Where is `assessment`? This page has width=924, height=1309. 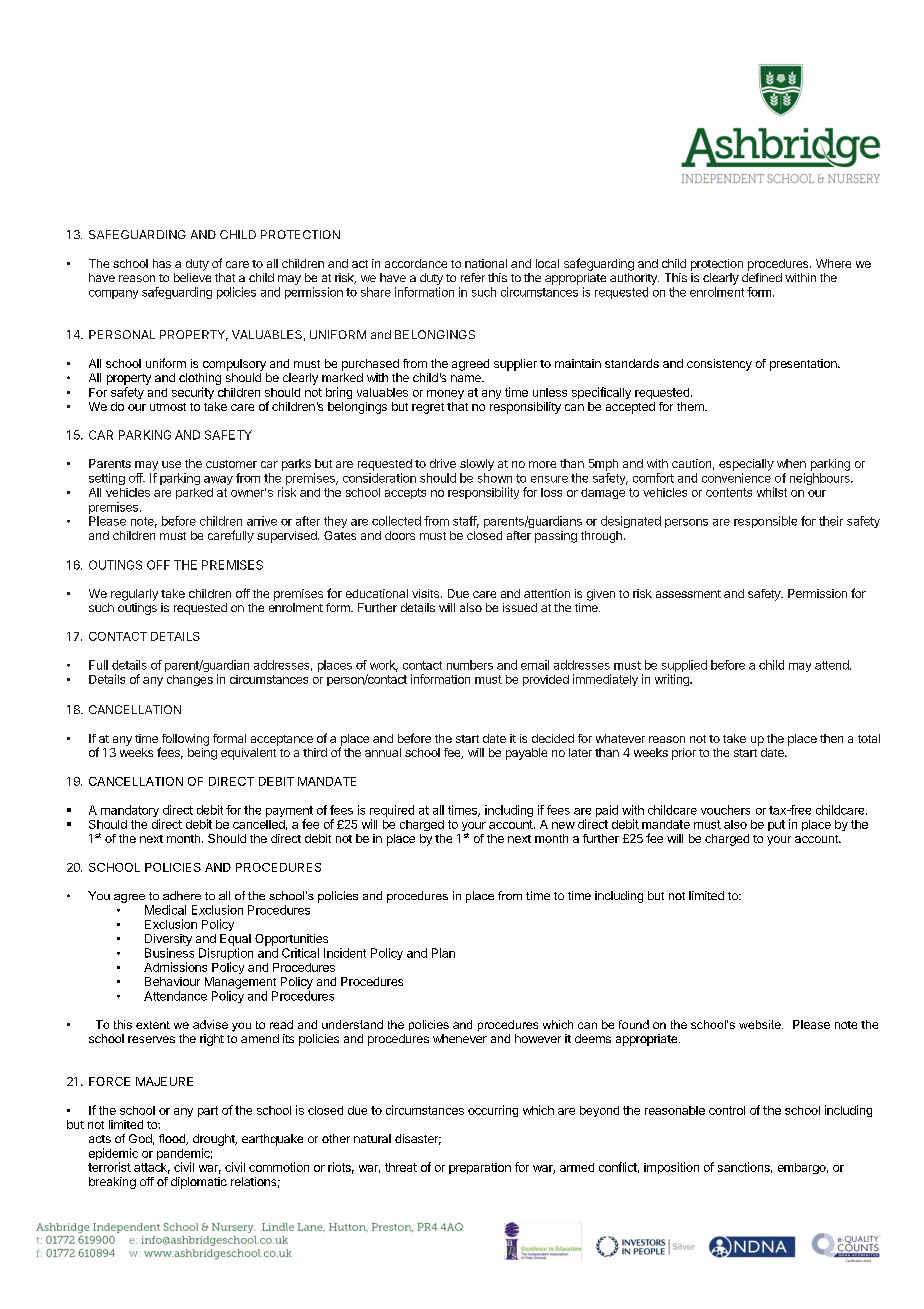 assessment is located at coordinates (688, 594).
